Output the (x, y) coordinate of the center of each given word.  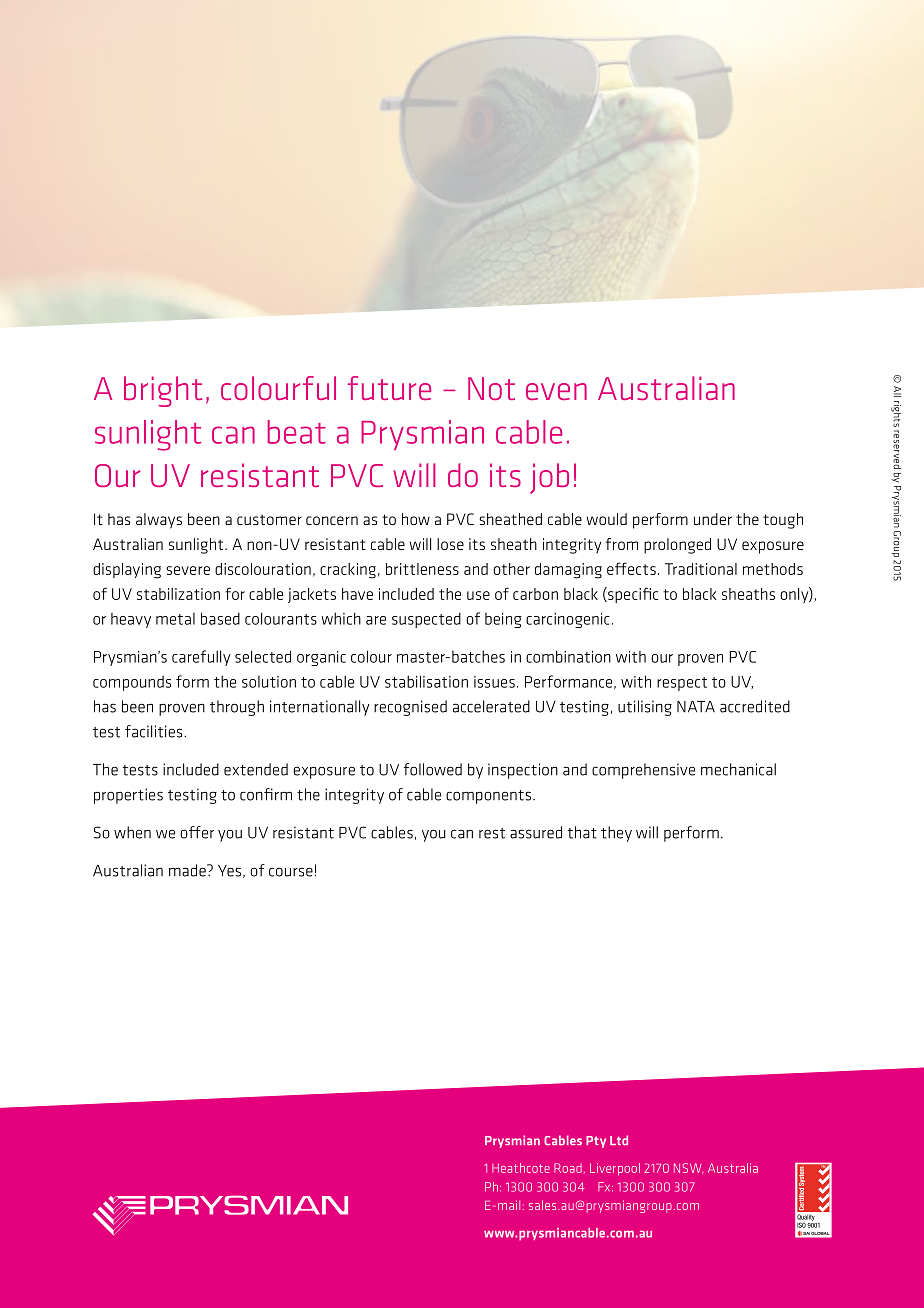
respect (682, 684)
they (616, 834)
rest (492, 833)
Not (491, 388)
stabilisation (426, 681)
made (188, 870)
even (556, 391)
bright (163, 391)
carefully (201, 658)
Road (568, 1168)
